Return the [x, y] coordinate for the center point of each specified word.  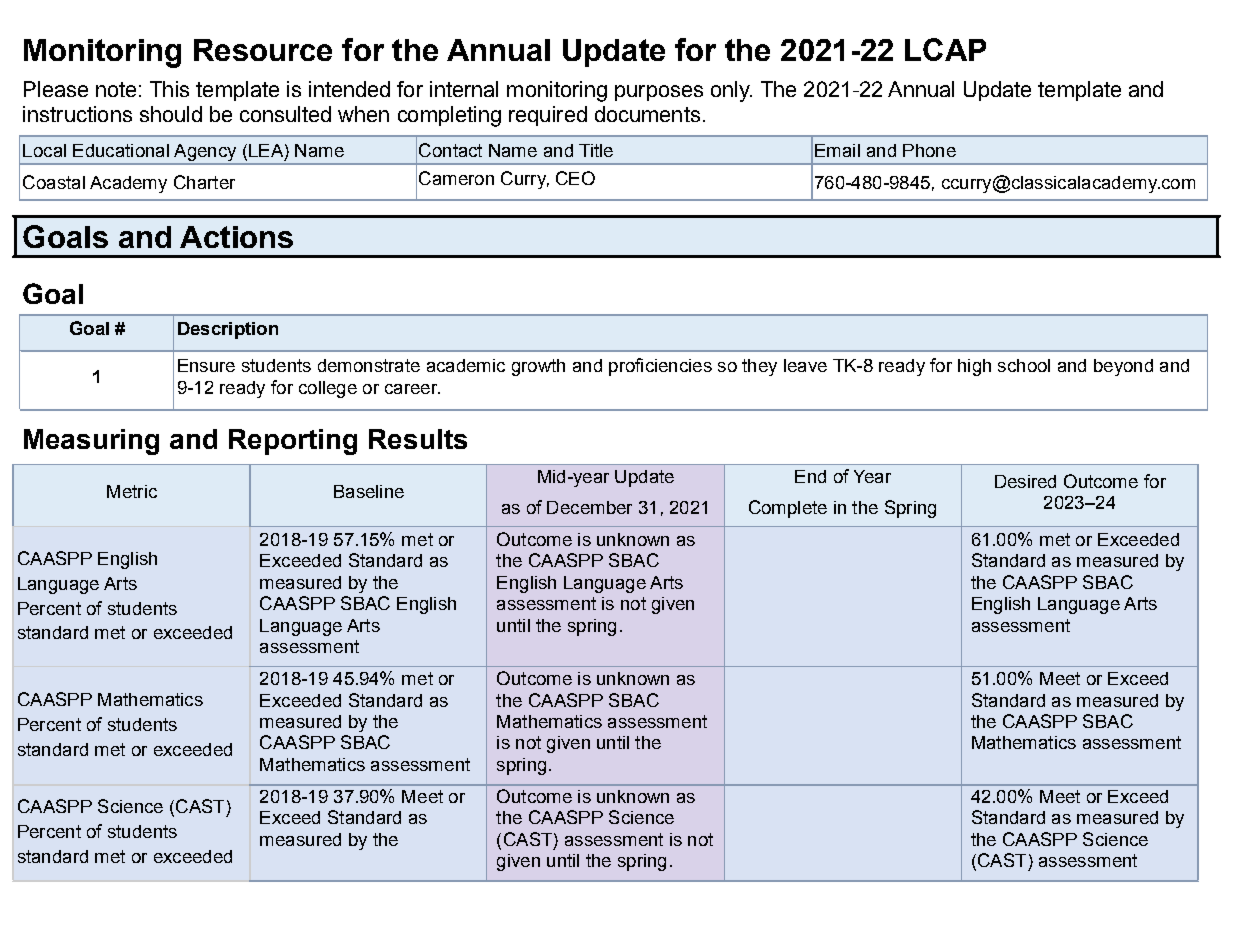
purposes [659, 93]
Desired [1025, 481]
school [1024, 365]
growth [538, 367]
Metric [132, 491]
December [589, 507]
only [731, 91]
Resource [263, 50]
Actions [236, 237]
